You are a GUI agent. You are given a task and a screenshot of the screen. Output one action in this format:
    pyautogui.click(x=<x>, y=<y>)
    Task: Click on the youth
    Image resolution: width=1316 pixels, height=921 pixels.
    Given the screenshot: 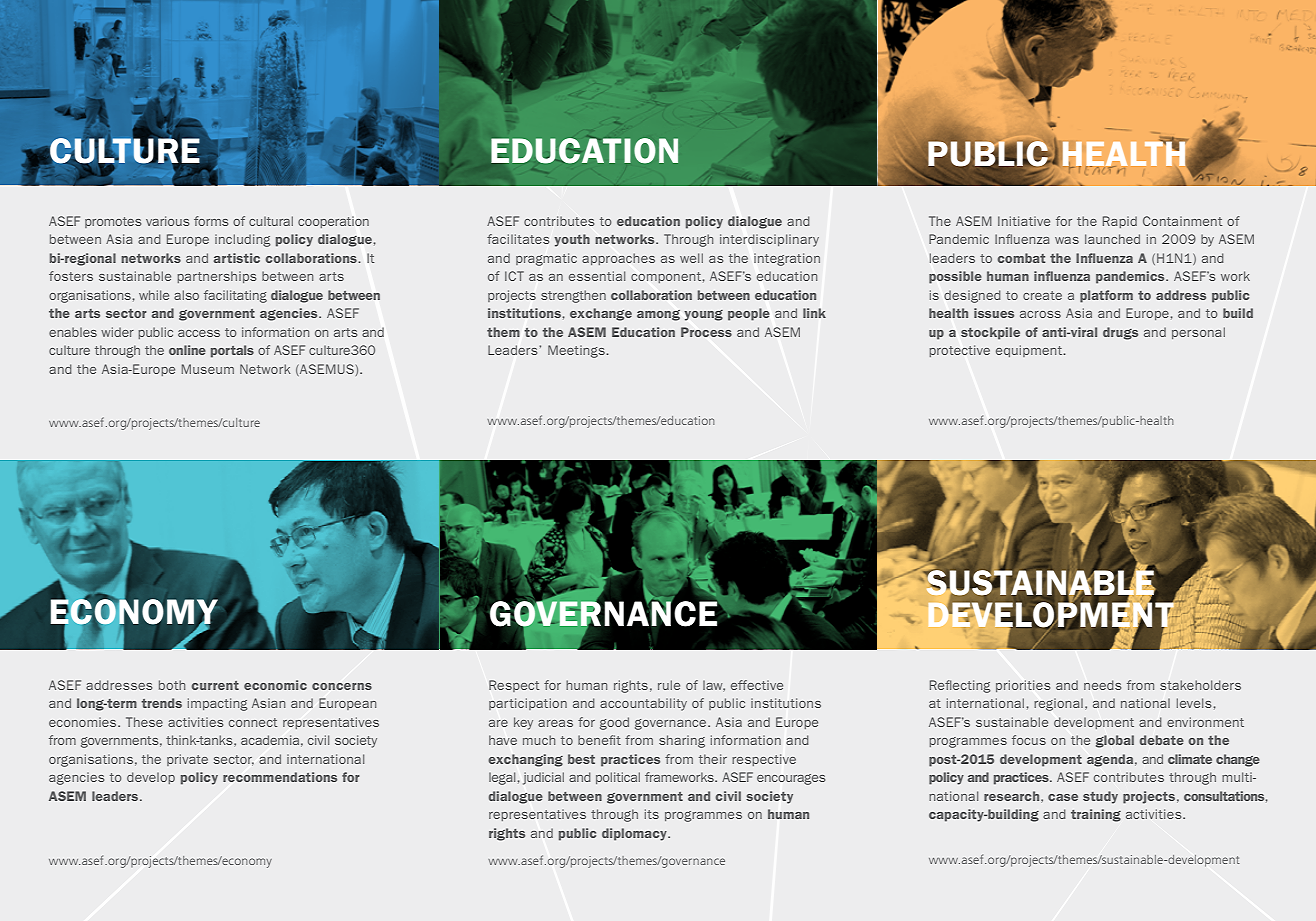 What is the action you would take?
    pyautogui.click(x=572, y=240)
